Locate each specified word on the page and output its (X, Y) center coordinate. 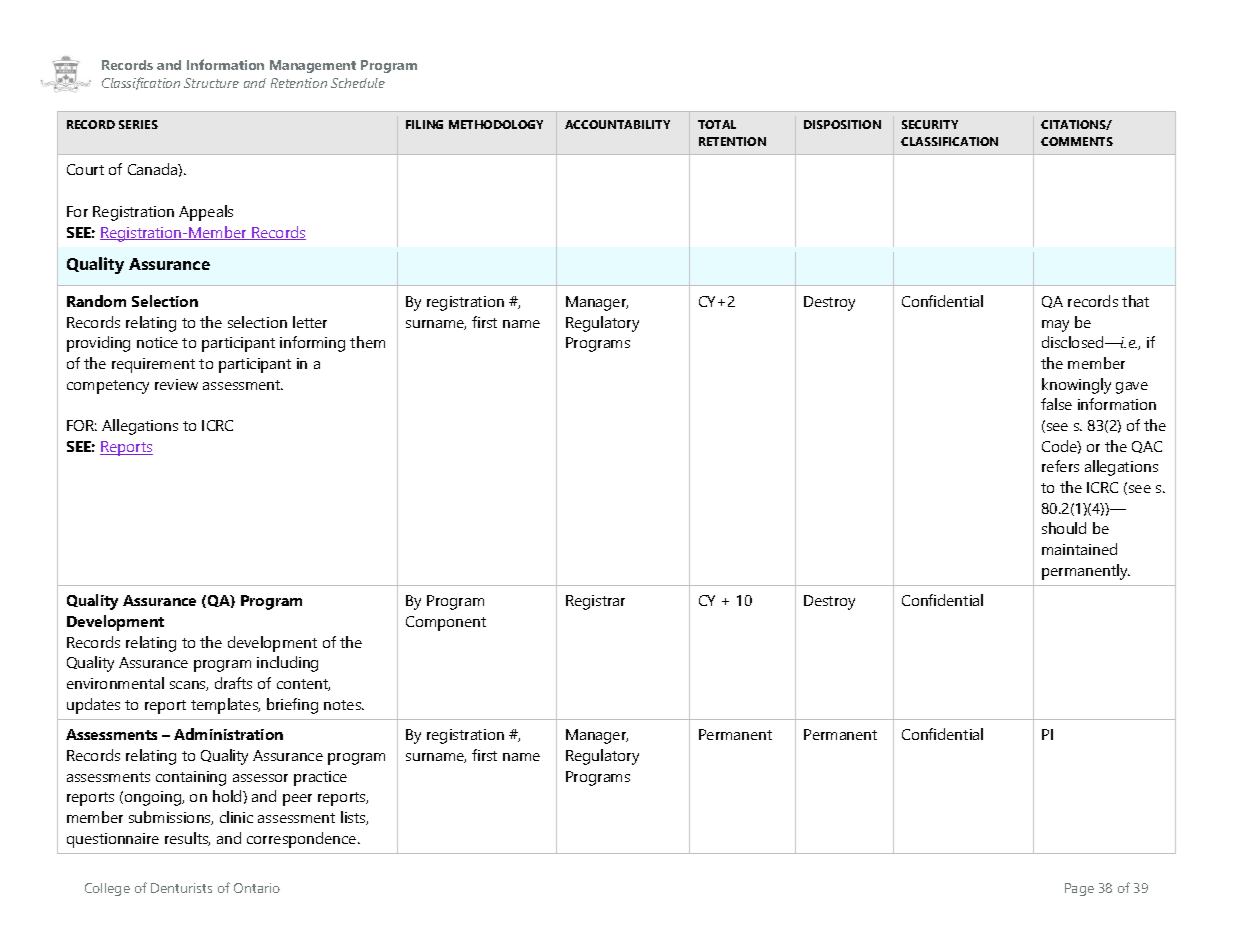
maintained (1079, 549)
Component (446, 623)
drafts (233, 683)
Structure (211, 83)
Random (96, 301)
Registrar (595, 602)
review (176, 384)
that (1135, 301)
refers (1060, 466)
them (367, 342)
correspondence (303, 840)
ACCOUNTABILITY (617, 124)
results (187, 839)
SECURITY (930, 124)
